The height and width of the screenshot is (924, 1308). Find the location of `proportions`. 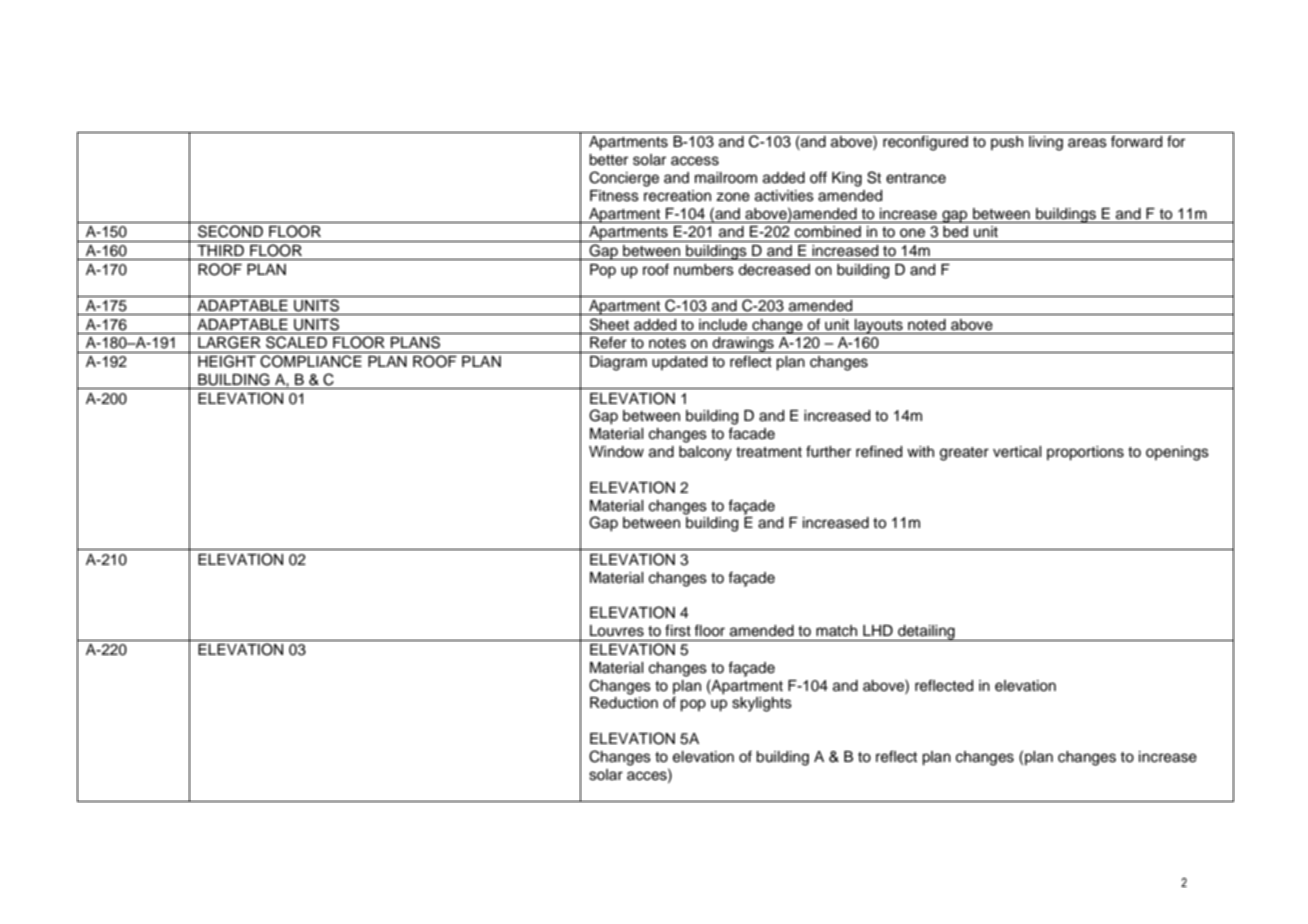

proportions is located at coordinates (1085, 453).
